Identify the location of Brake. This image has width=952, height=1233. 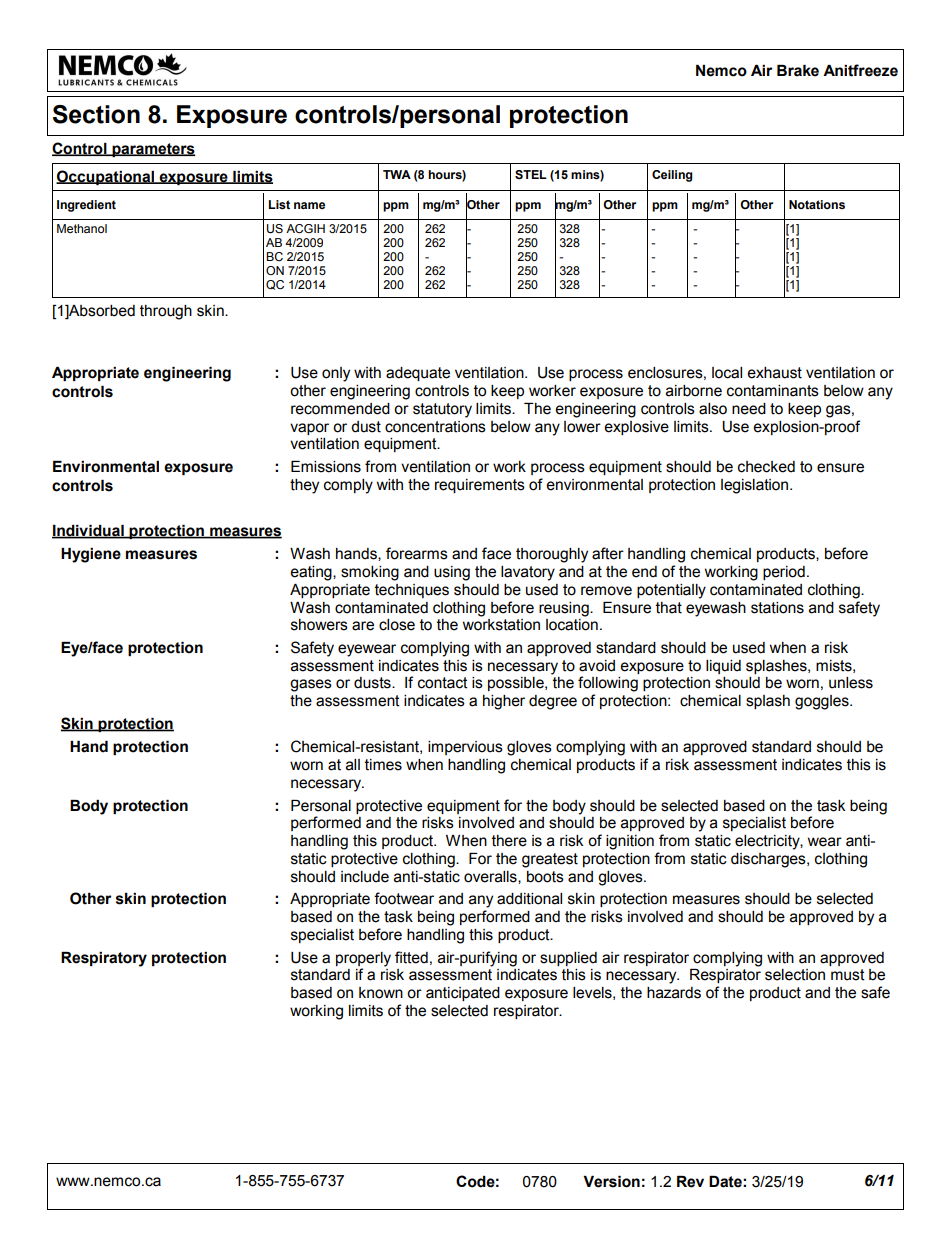
(798, 71).
